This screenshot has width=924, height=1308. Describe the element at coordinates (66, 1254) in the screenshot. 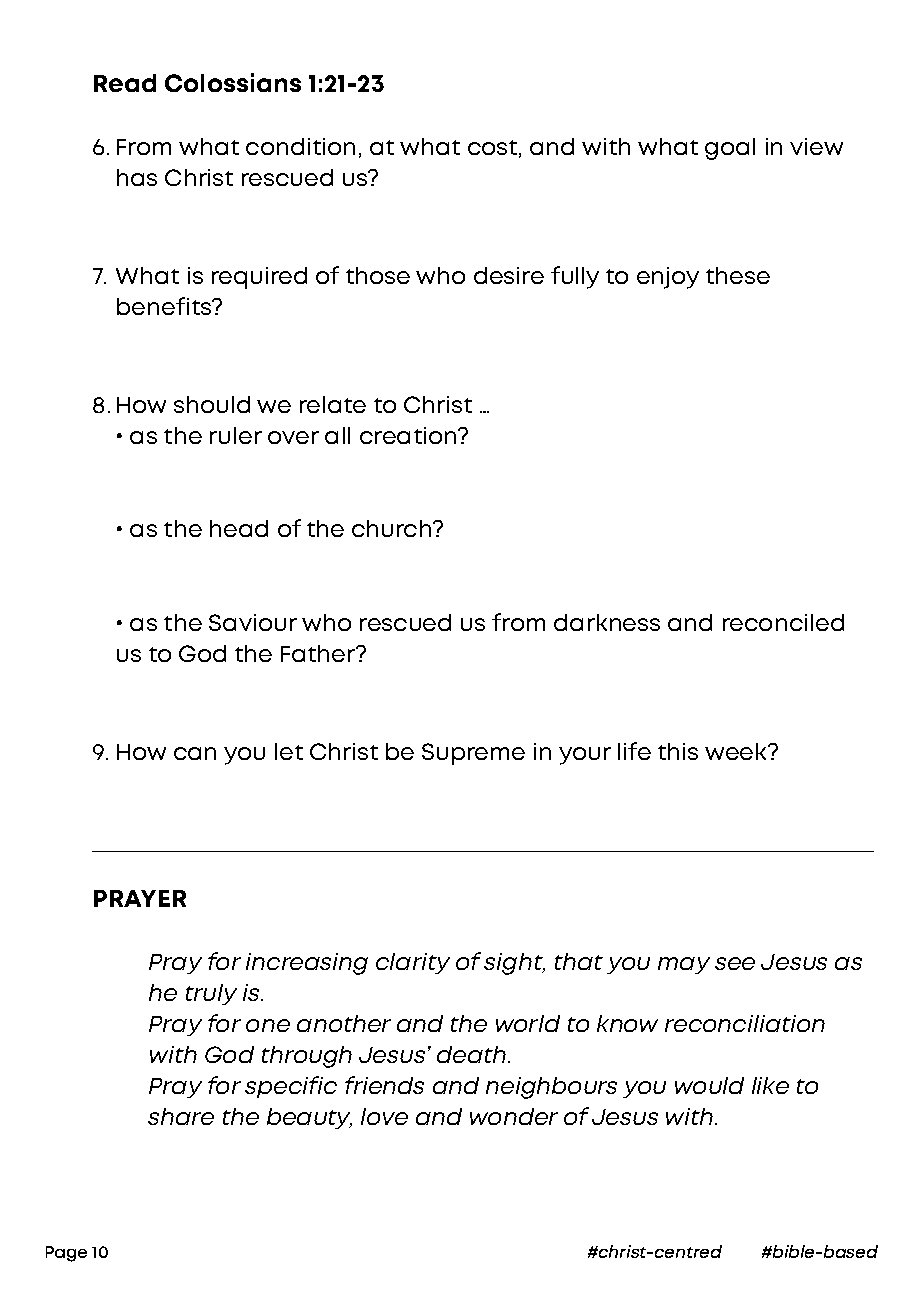

I see `Page` at that location.
